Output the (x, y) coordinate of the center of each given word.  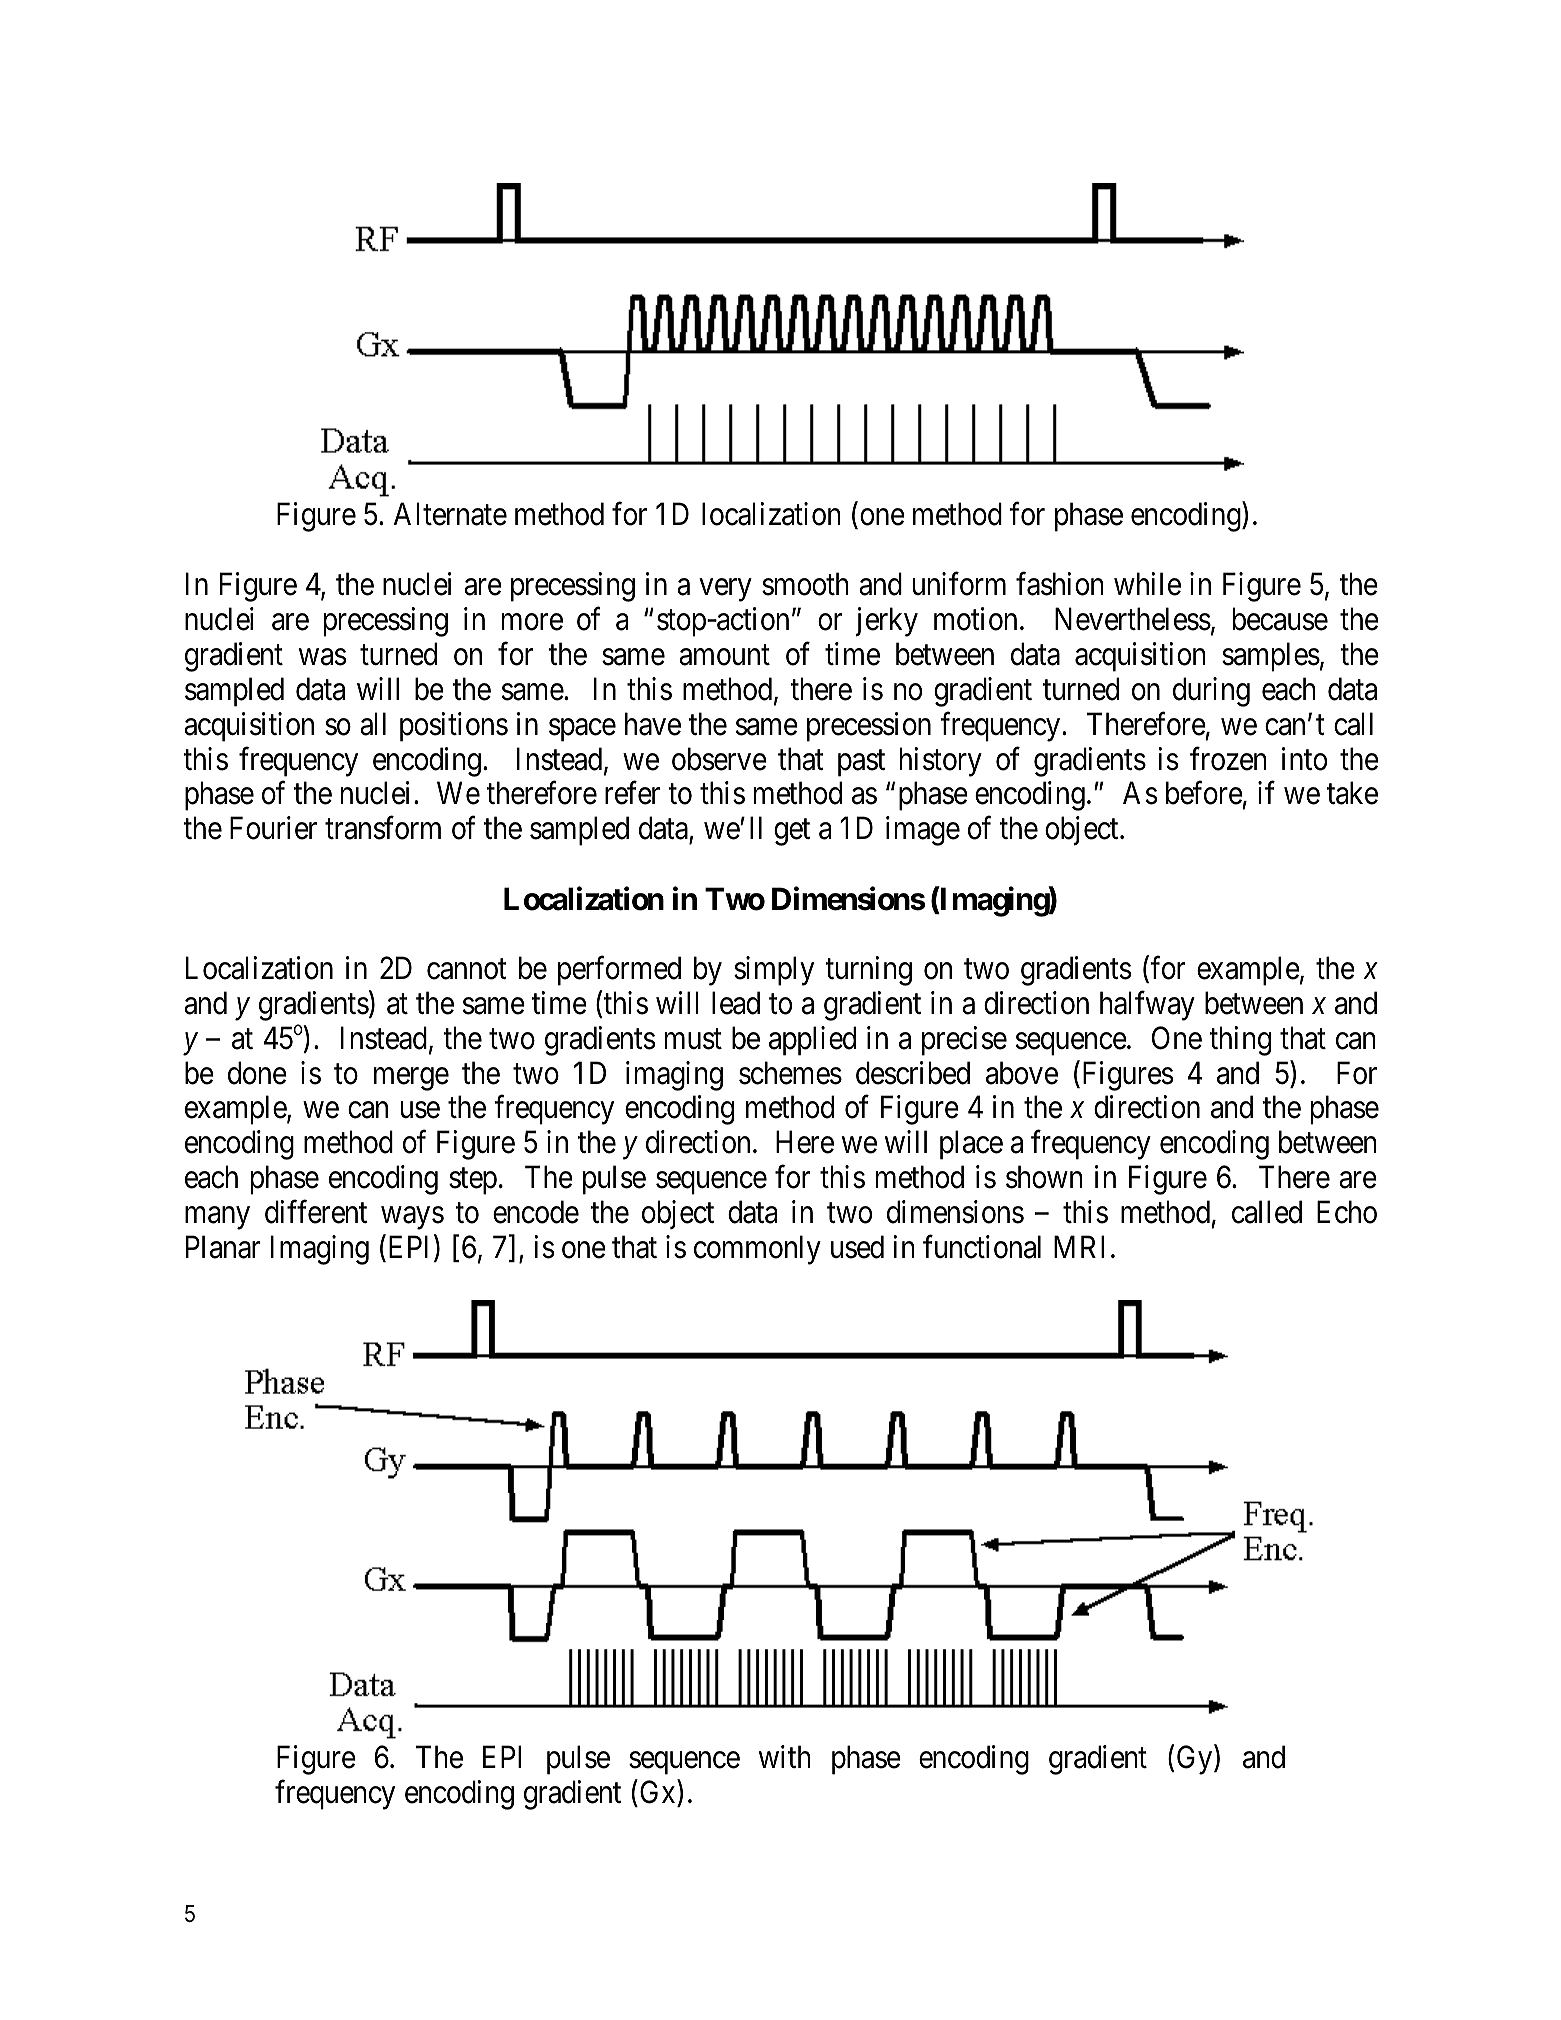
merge (411, 1079)
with (785, 1756)
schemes (790, 1073)
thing (1240, 1041)
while (1147, 584)
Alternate (450, 514)
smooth (805, 584)
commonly (757, 1250)
